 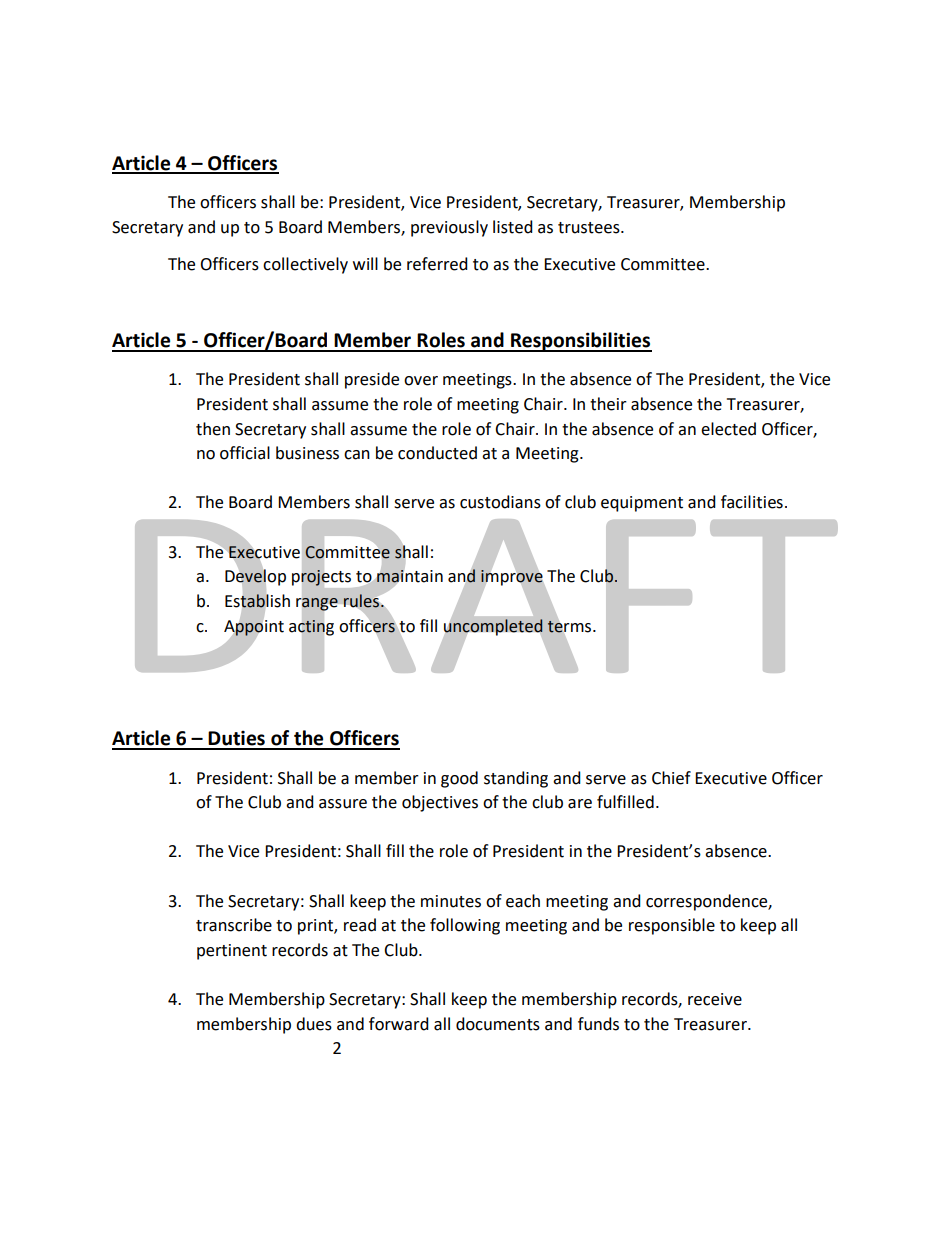 What do you see at coordinates (305, 265) in the screenshot?
I see `collectively` at bounding box center [305, 265].
